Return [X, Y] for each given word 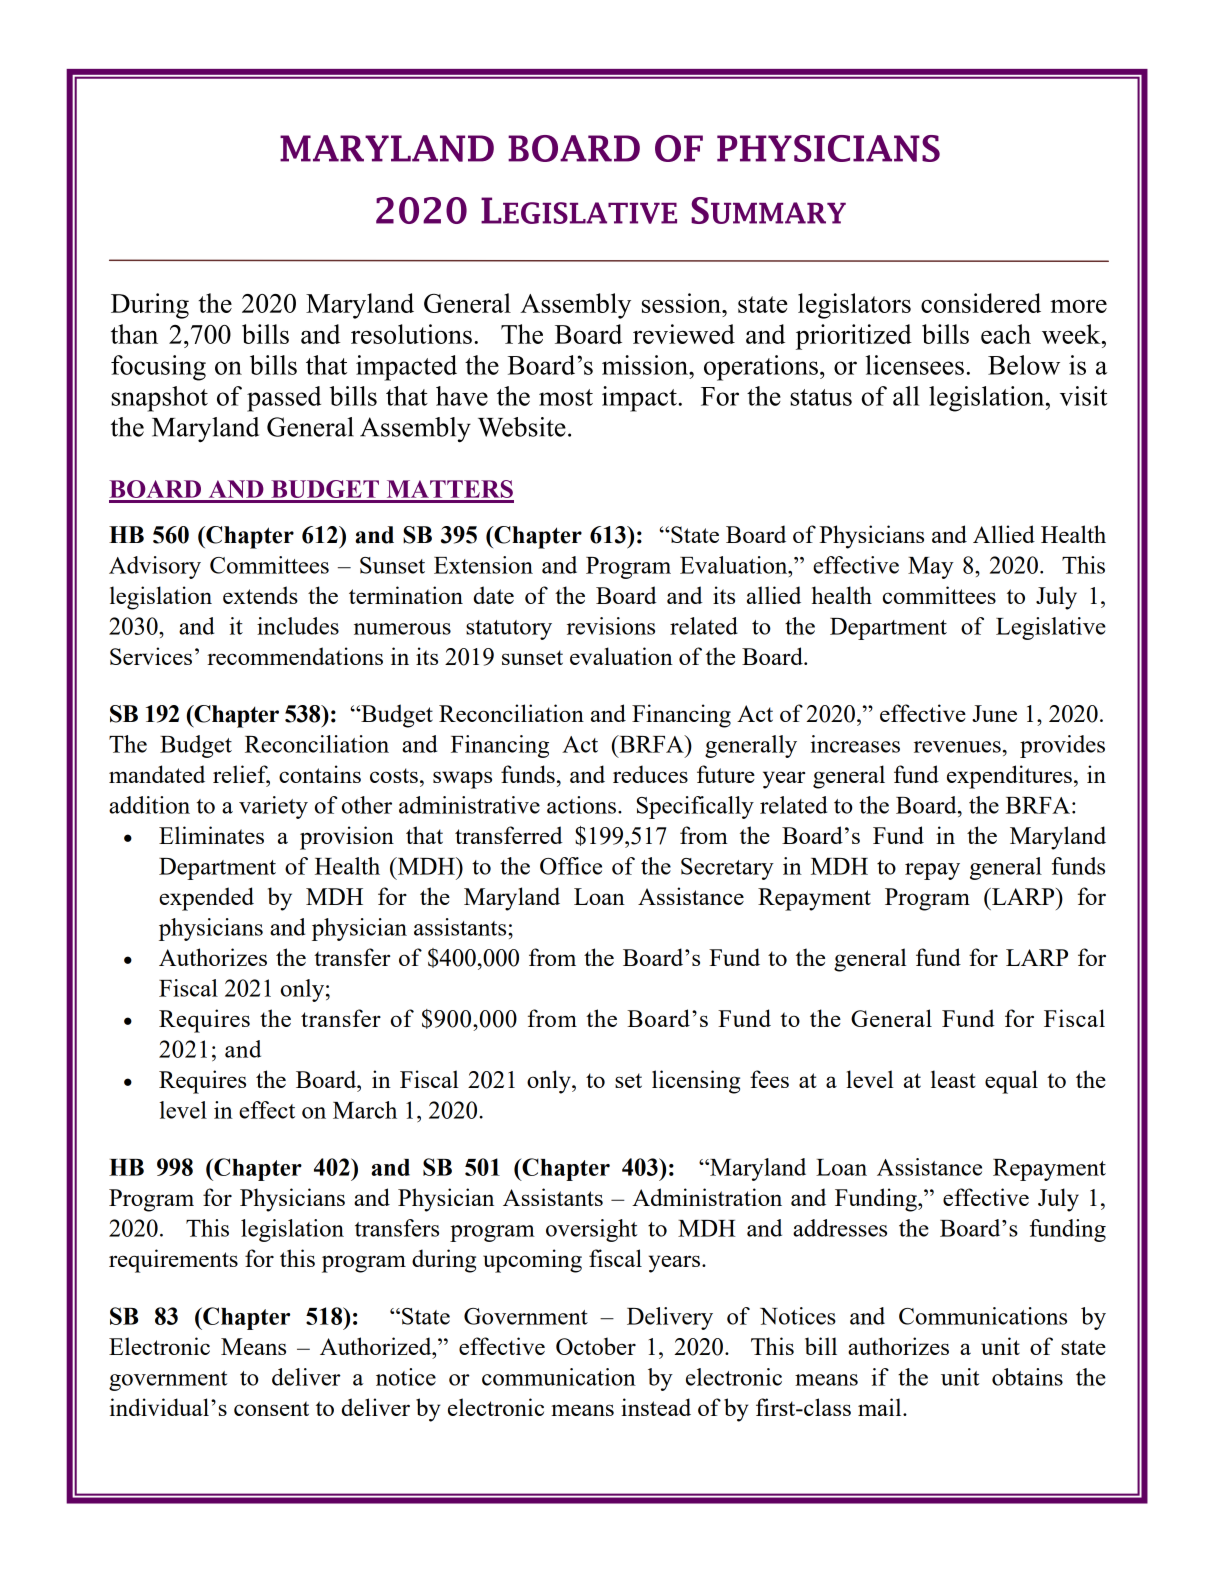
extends [260, 595]
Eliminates [211, 835]
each [1006, 334]
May [931, 568]
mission [646, 365]
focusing [158, 368]
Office [571, 866]
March [365, 1110]
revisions [611, 626]
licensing [696, 1082]
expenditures [1009, 777]
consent [271, 1408]
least [953, 1079]
